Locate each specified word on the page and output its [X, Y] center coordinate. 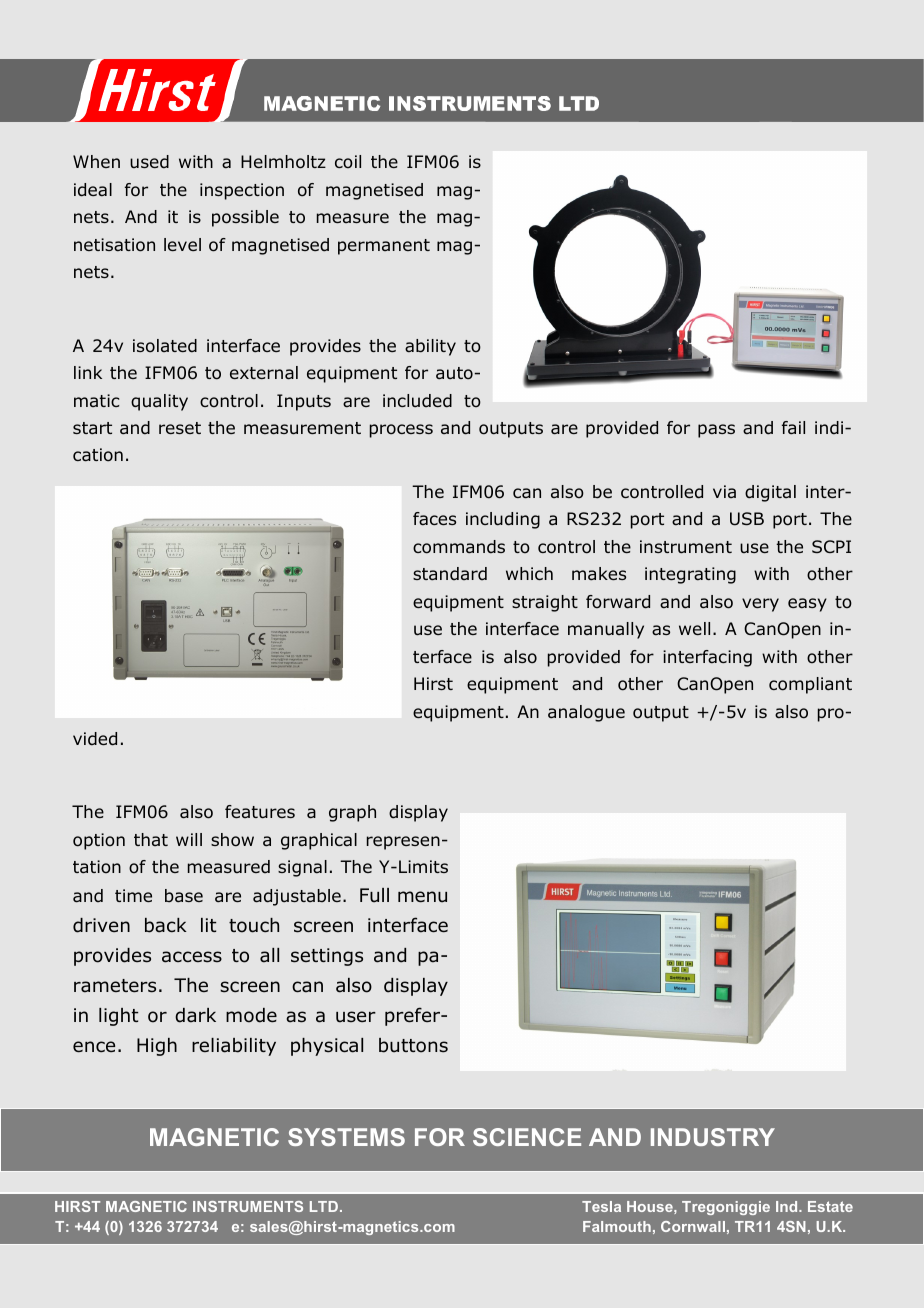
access [192, 957]
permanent [384, 247]
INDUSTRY [713, 1137]
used [149, 162]
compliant [810, 685]
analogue [586, 713]
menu [422, 897]
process [401, 431]
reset [180, 428]
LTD [325, 1206]
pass [716, 431]
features [260, 812]
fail [793, 427]
